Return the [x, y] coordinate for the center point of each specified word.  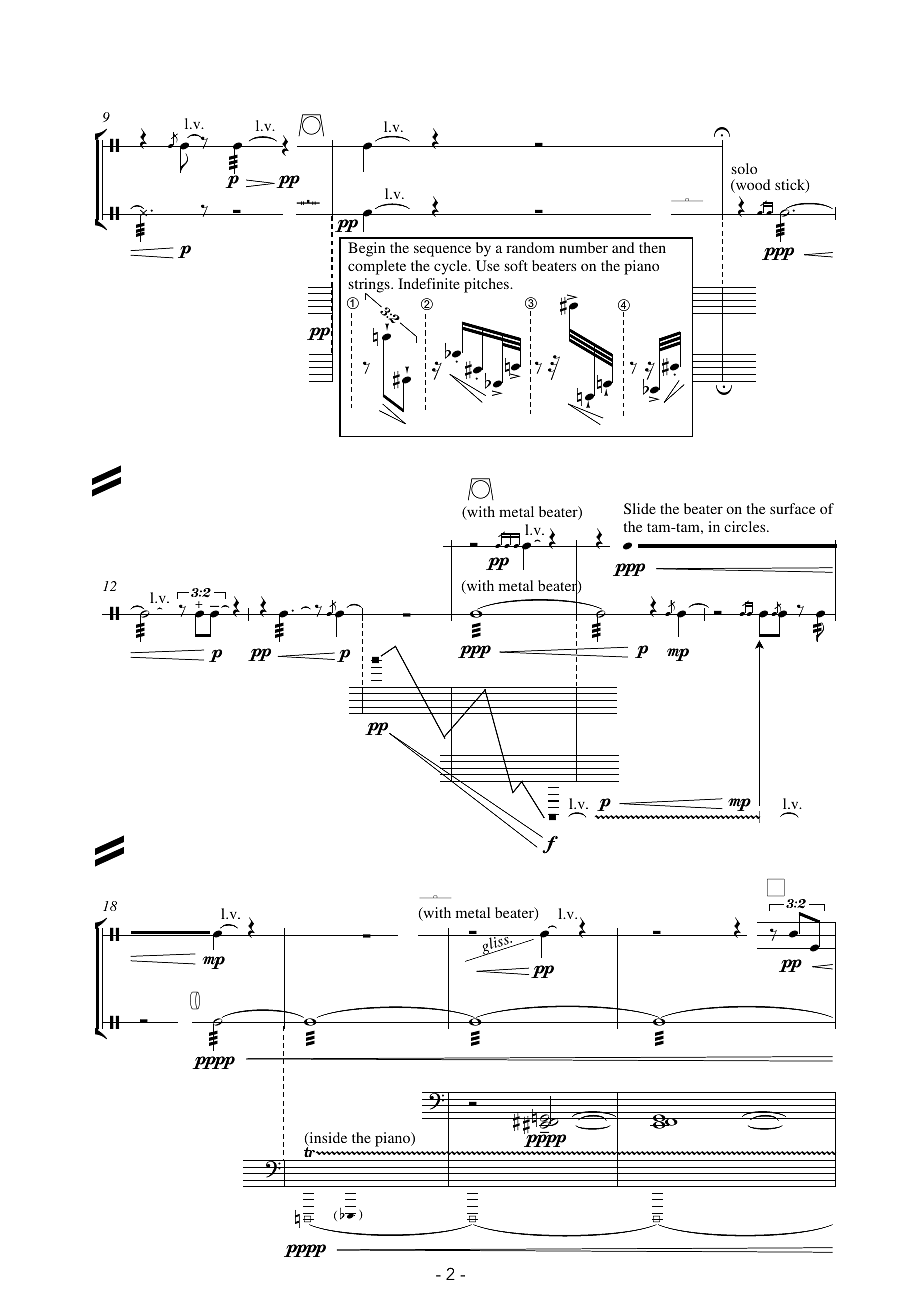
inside [327, 1139]
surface [792, 508]
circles [746, 526]
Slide [640, 508]
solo [744, 168]
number [583, 247]
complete [377, 267]
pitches [487, 285]
